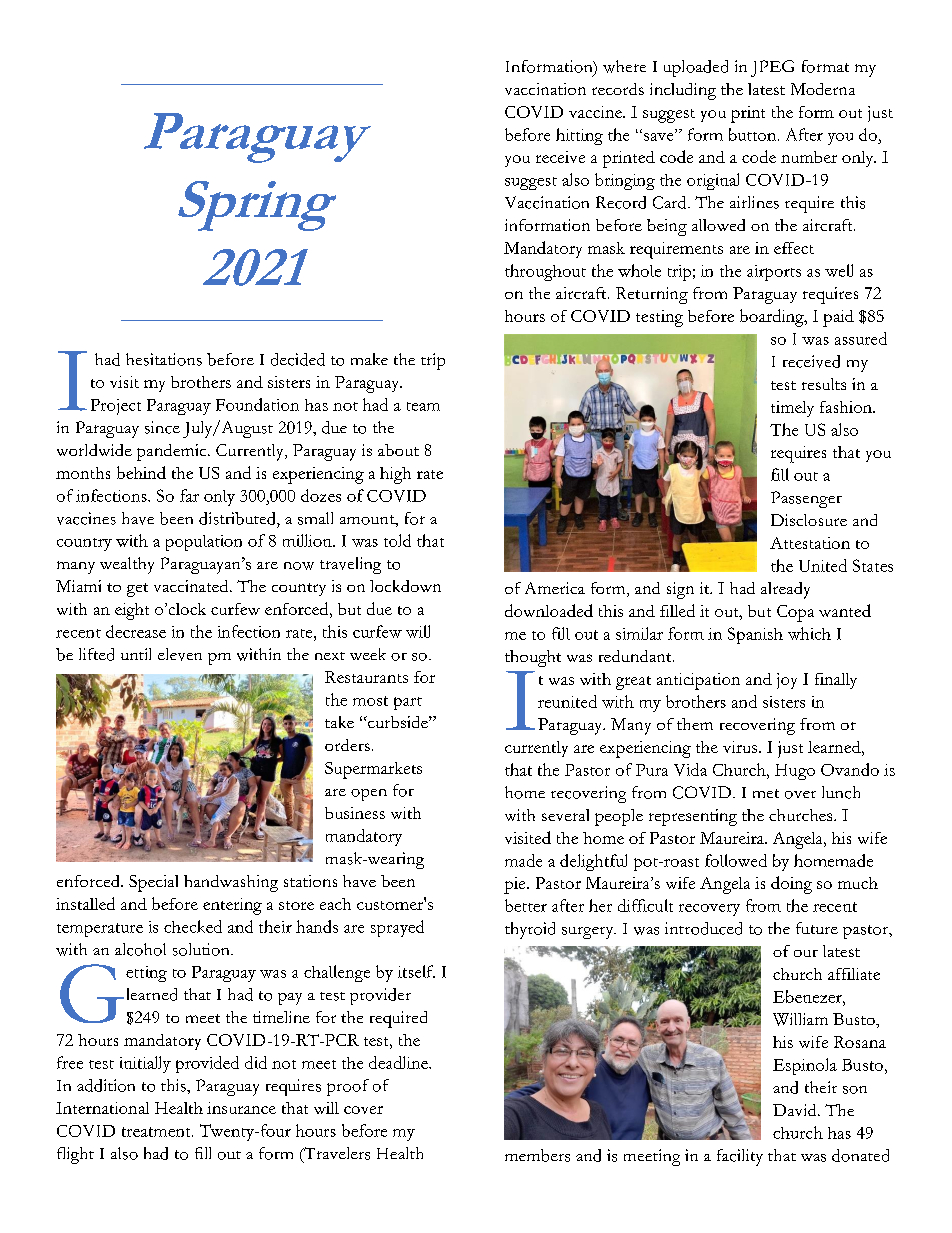 Image resolution: width=952 pixels, height=1233 pixels. What do you see at coordinates (772, 68) in the page?
I see `JPEG` at bounding box center [772, 68].
